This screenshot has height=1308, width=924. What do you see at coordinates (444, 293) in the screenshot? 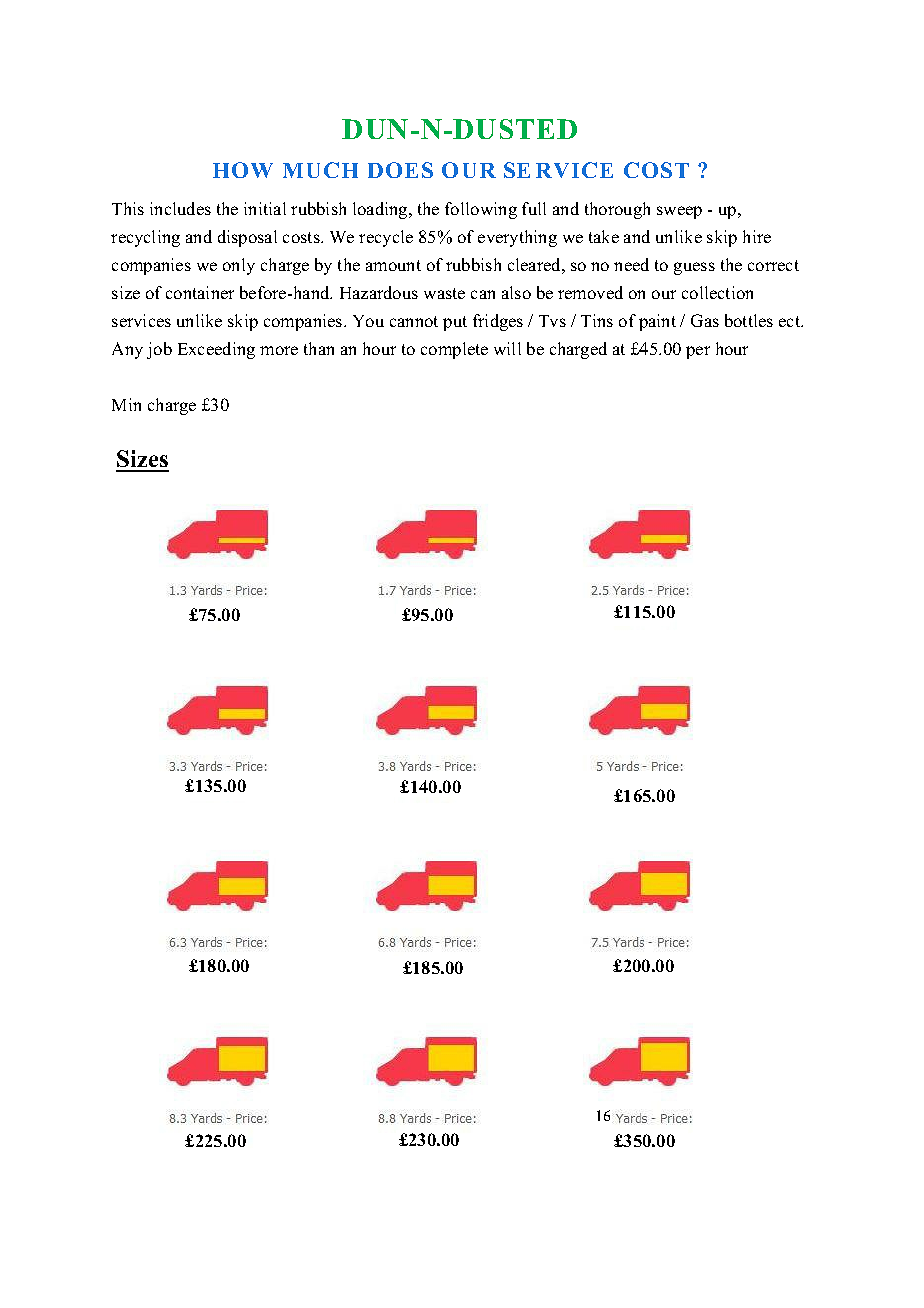
I see `waste` at bounding box center [444, 293].
